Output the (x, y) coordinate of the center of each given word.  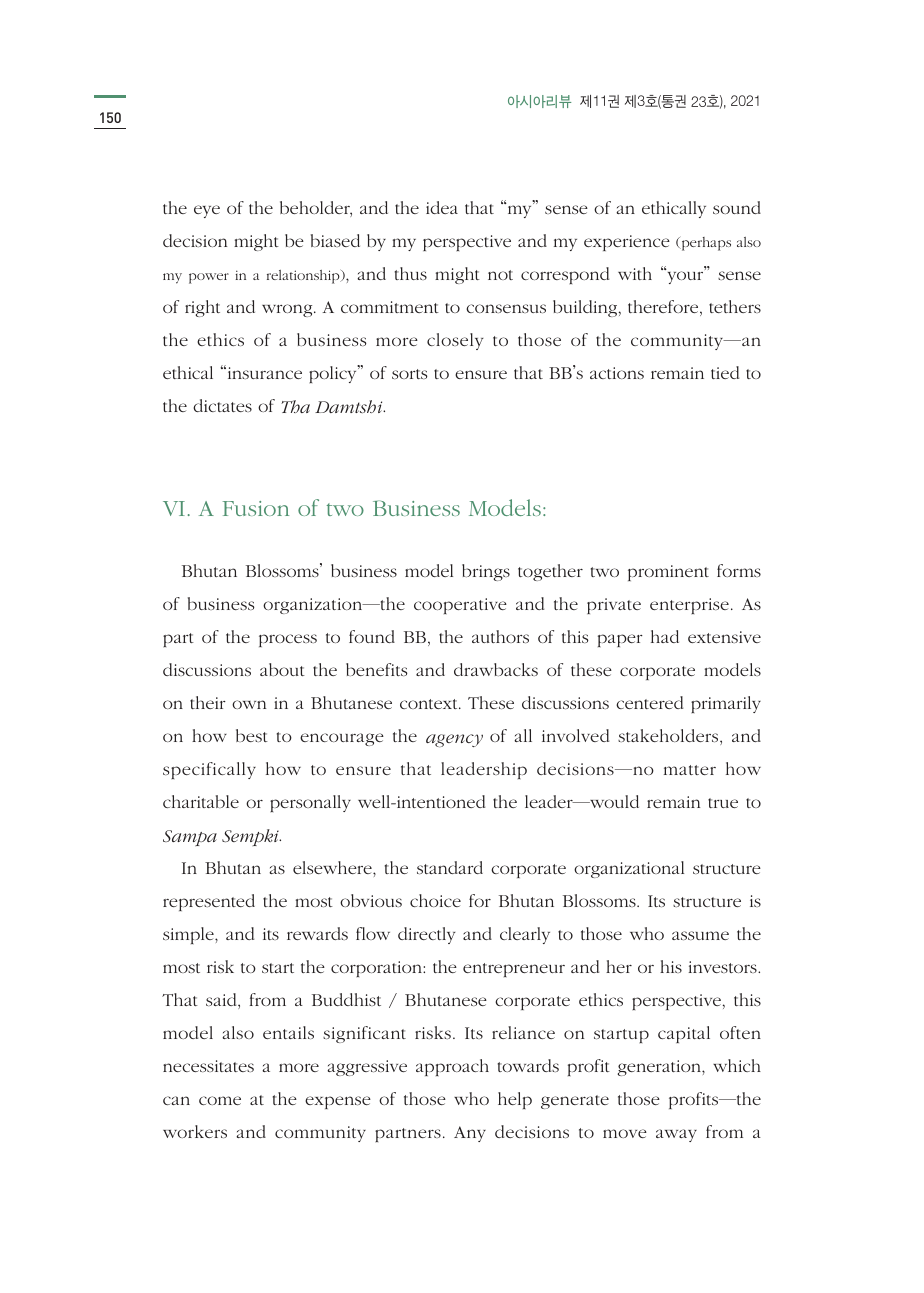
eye (207, 211)
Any (470, 1134)
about (282, 669)
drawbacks (496, 669)
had (665, 636)
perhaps (705, 244)
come (220, 1100)
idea (442, 207)
